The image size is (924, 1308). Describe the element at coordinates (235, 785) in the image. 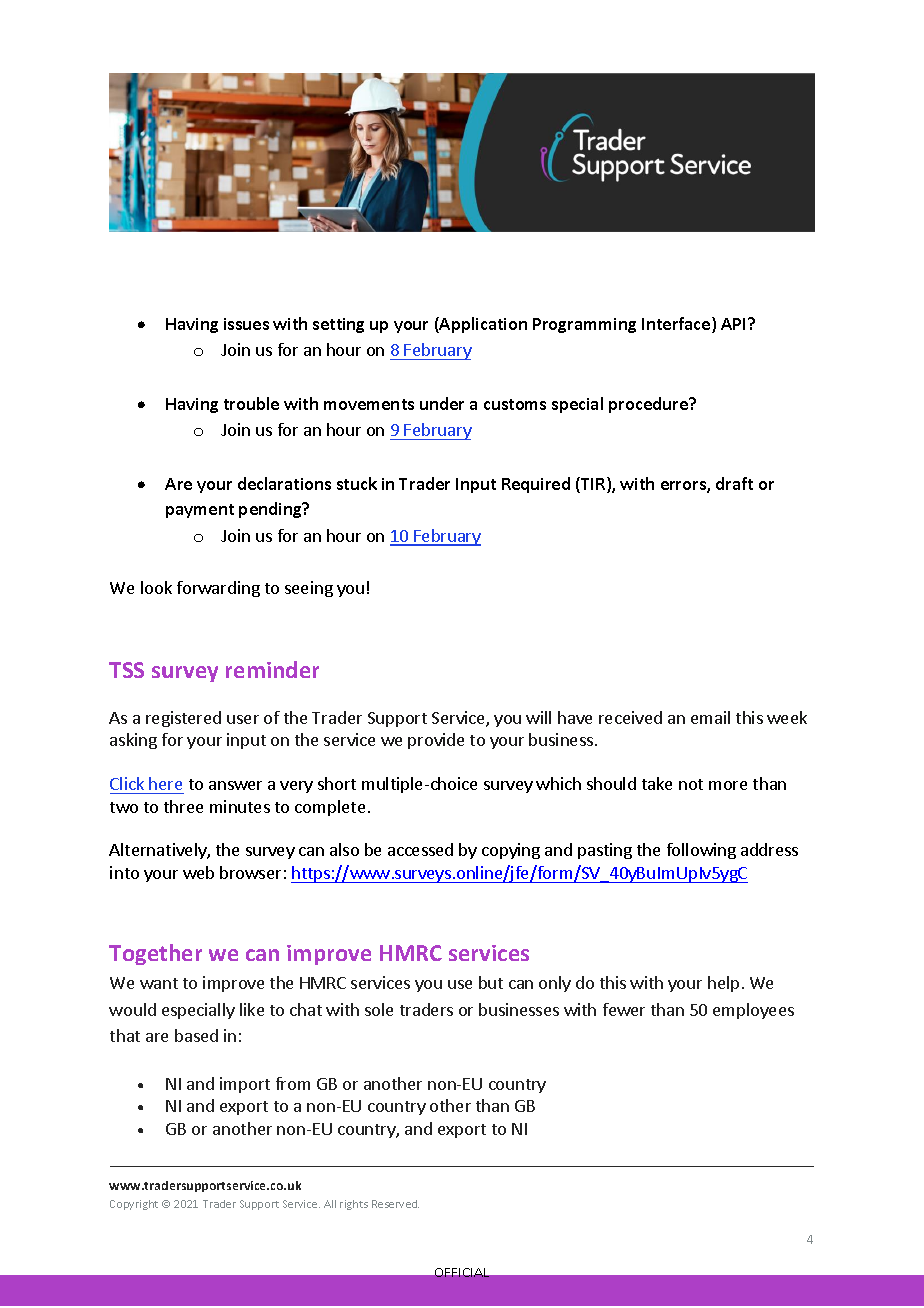

I see `answer` at that location.
